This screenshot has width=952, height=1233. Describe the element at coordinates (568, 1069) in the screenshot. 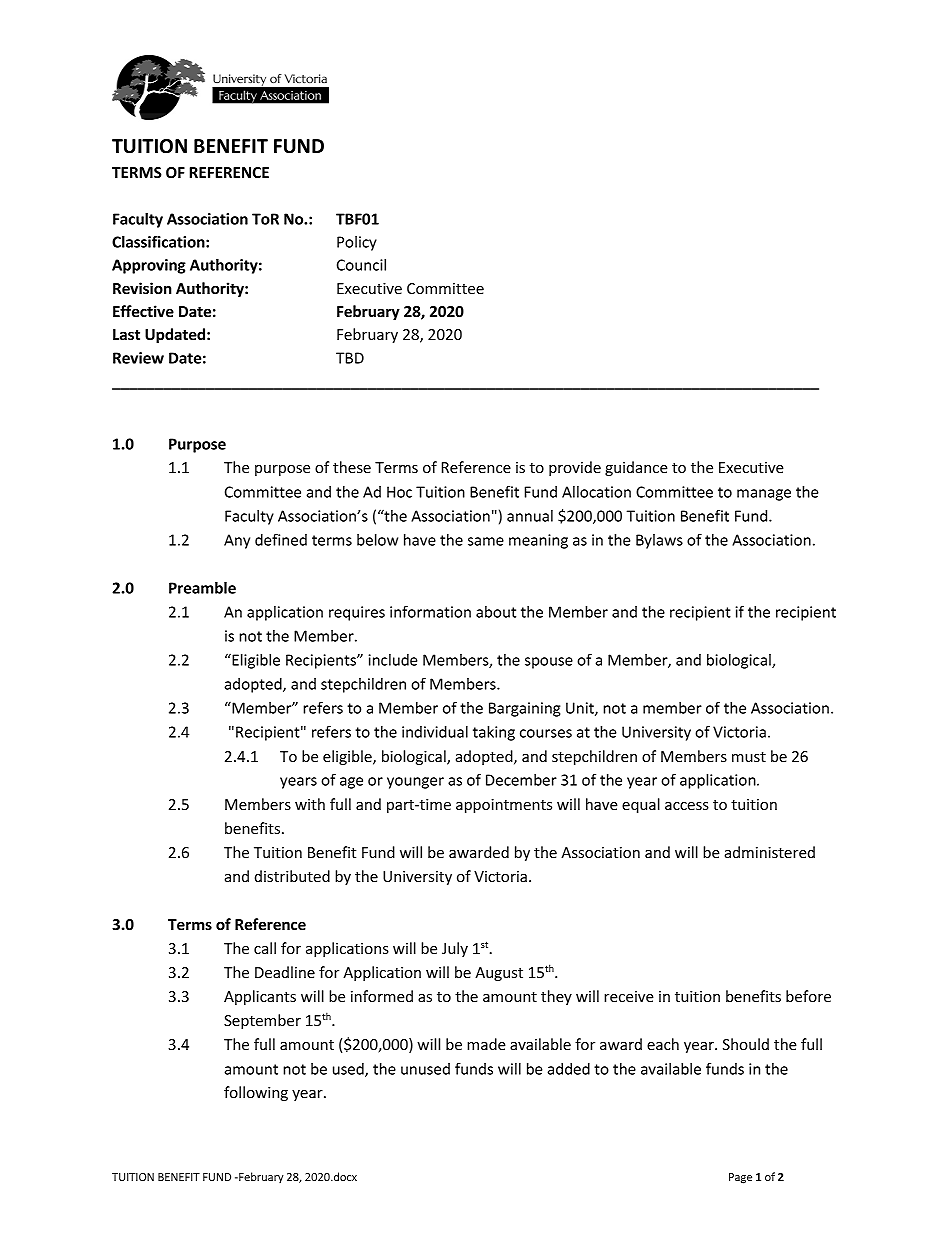

I see `added` at that location.
